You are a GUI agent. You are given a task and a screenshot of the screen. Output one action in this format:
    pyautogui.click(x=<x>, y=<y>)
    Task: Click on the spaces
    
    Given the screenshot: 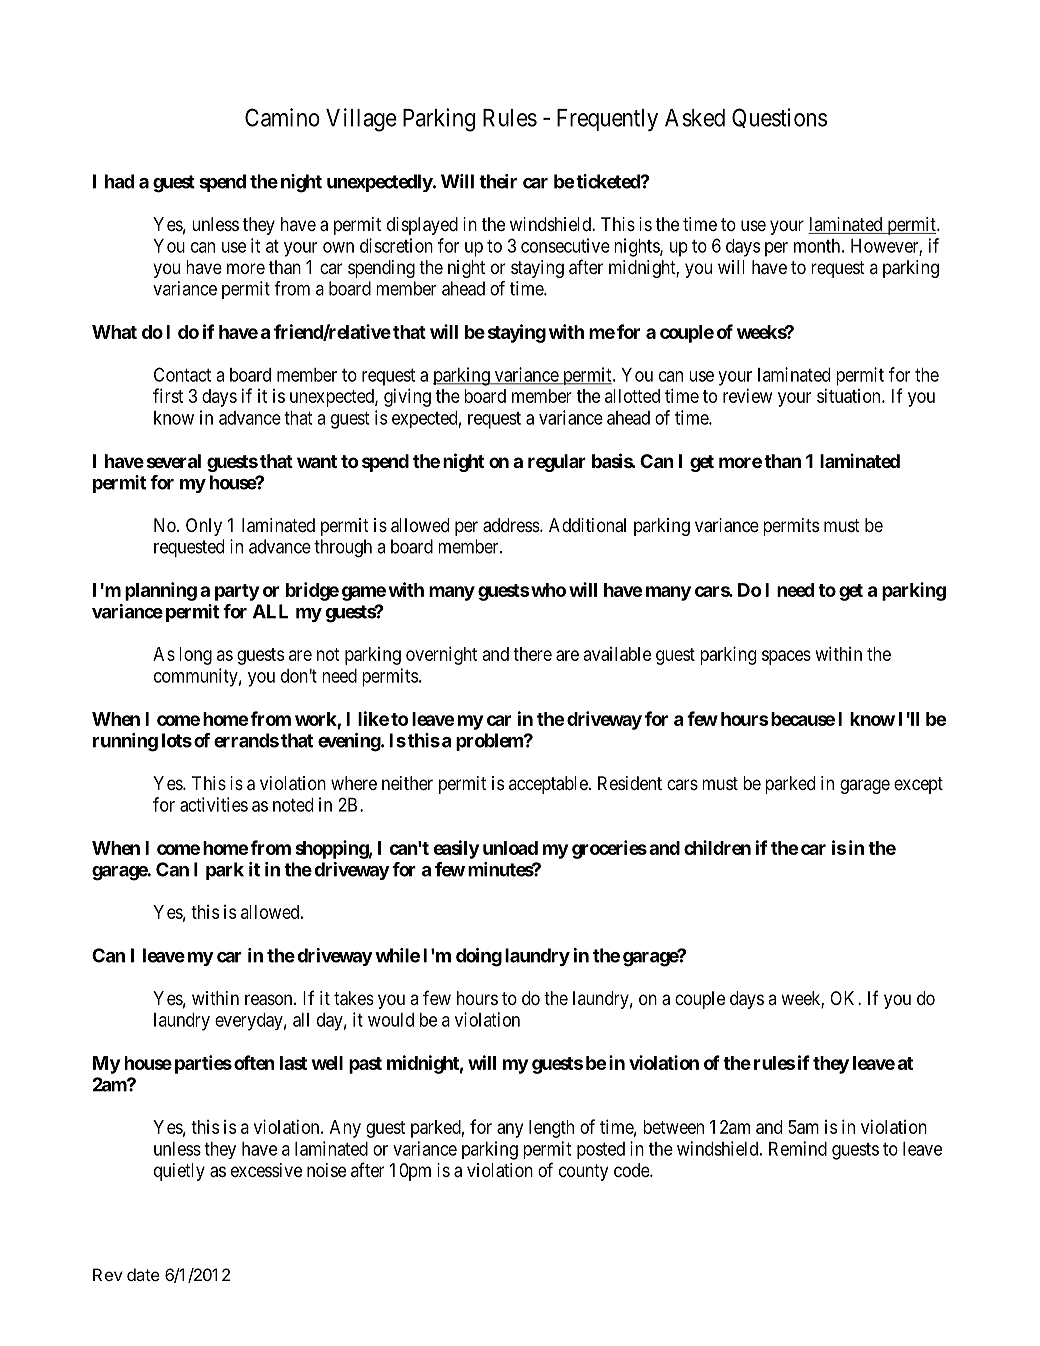 What is the action you would take?
    pyautogui.click(x=786, y=657)
